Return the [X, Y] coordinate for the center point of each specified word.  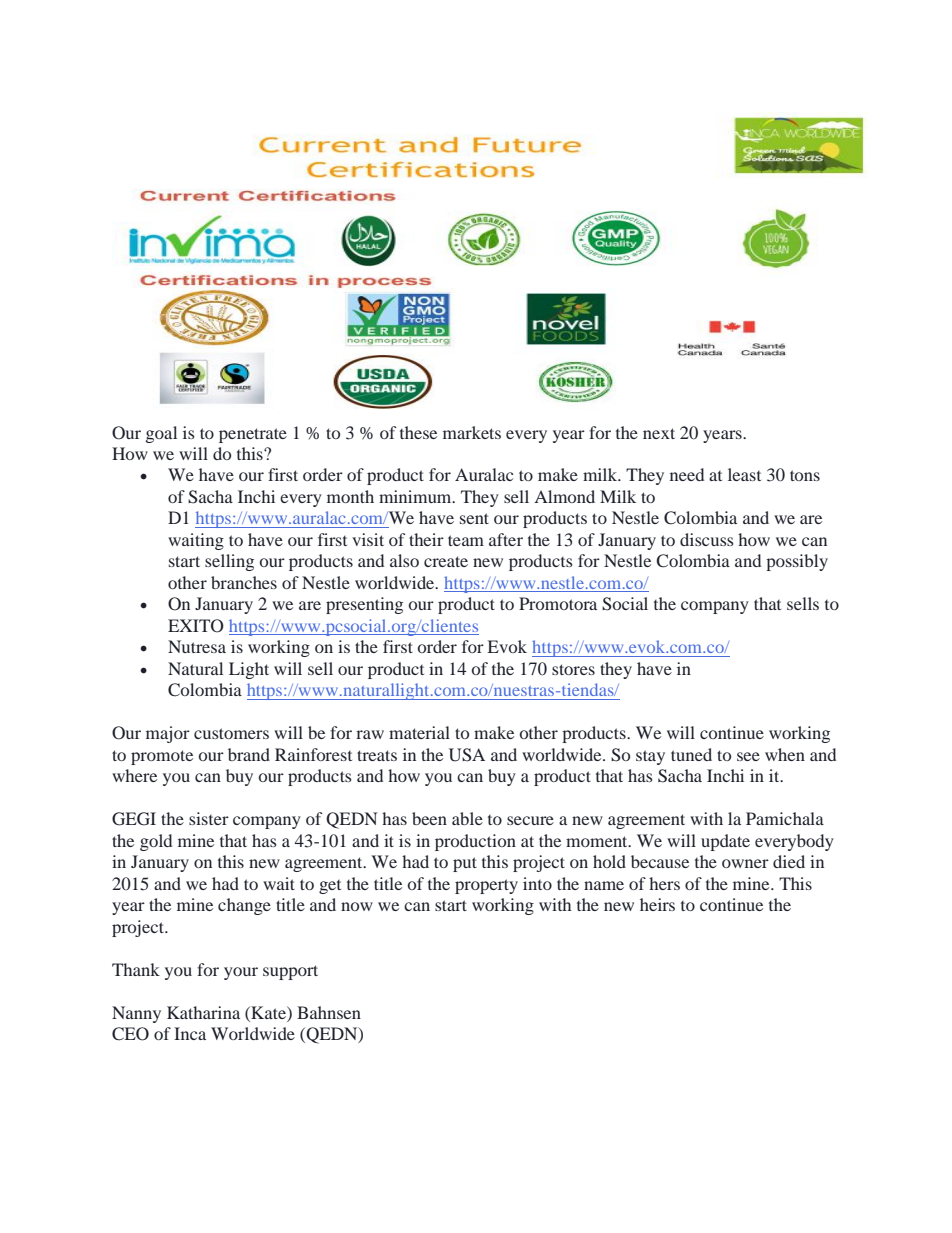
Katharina [203, 1012]
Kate [268, 1012]
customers [231, 733]
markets [472, 432]
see [748, 756]
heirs [657, 904]
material [419, 732]
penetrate [253, 435]
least [744, 474]
